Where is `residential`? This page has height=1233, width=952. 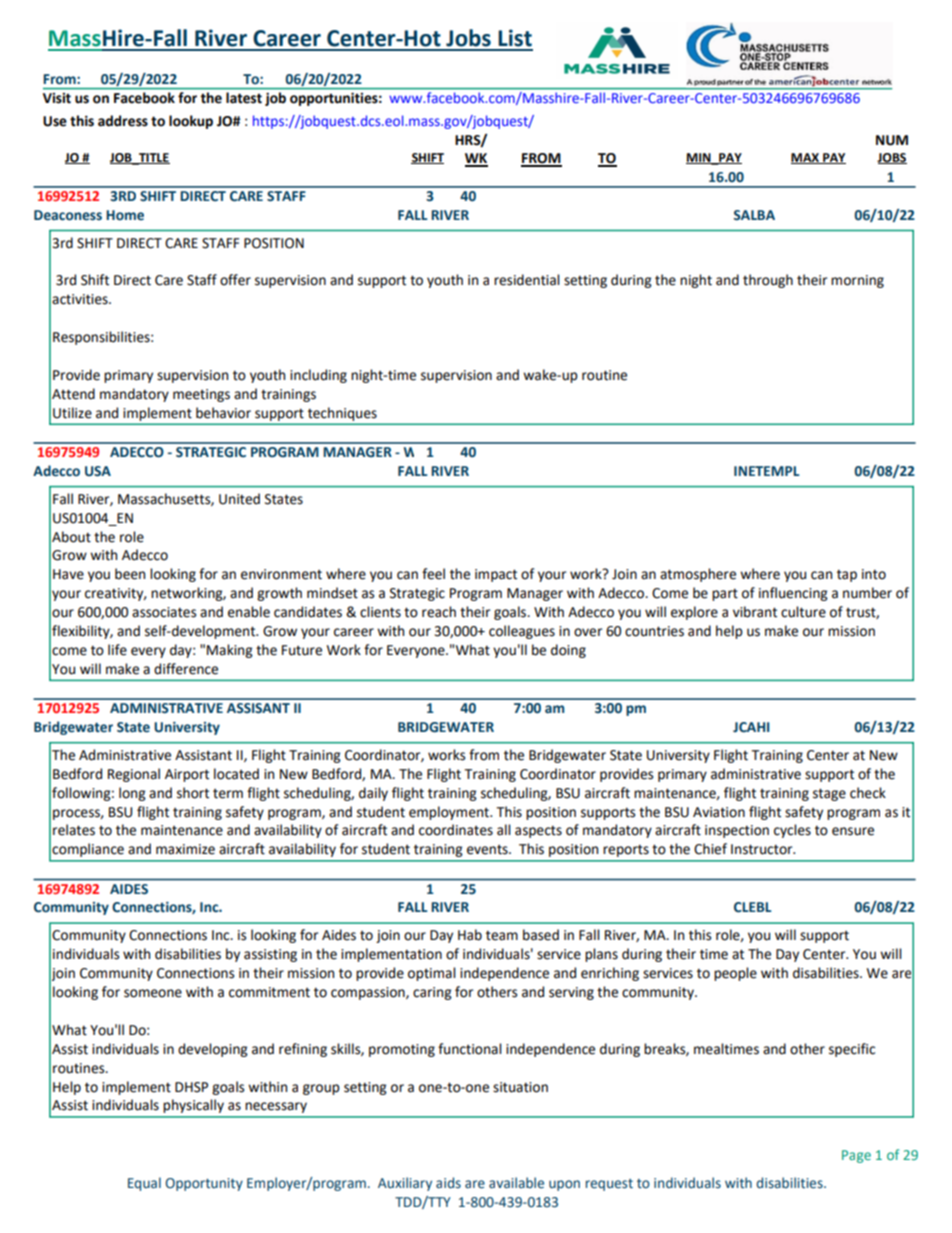 residential is located at coordinates (527, 280).
